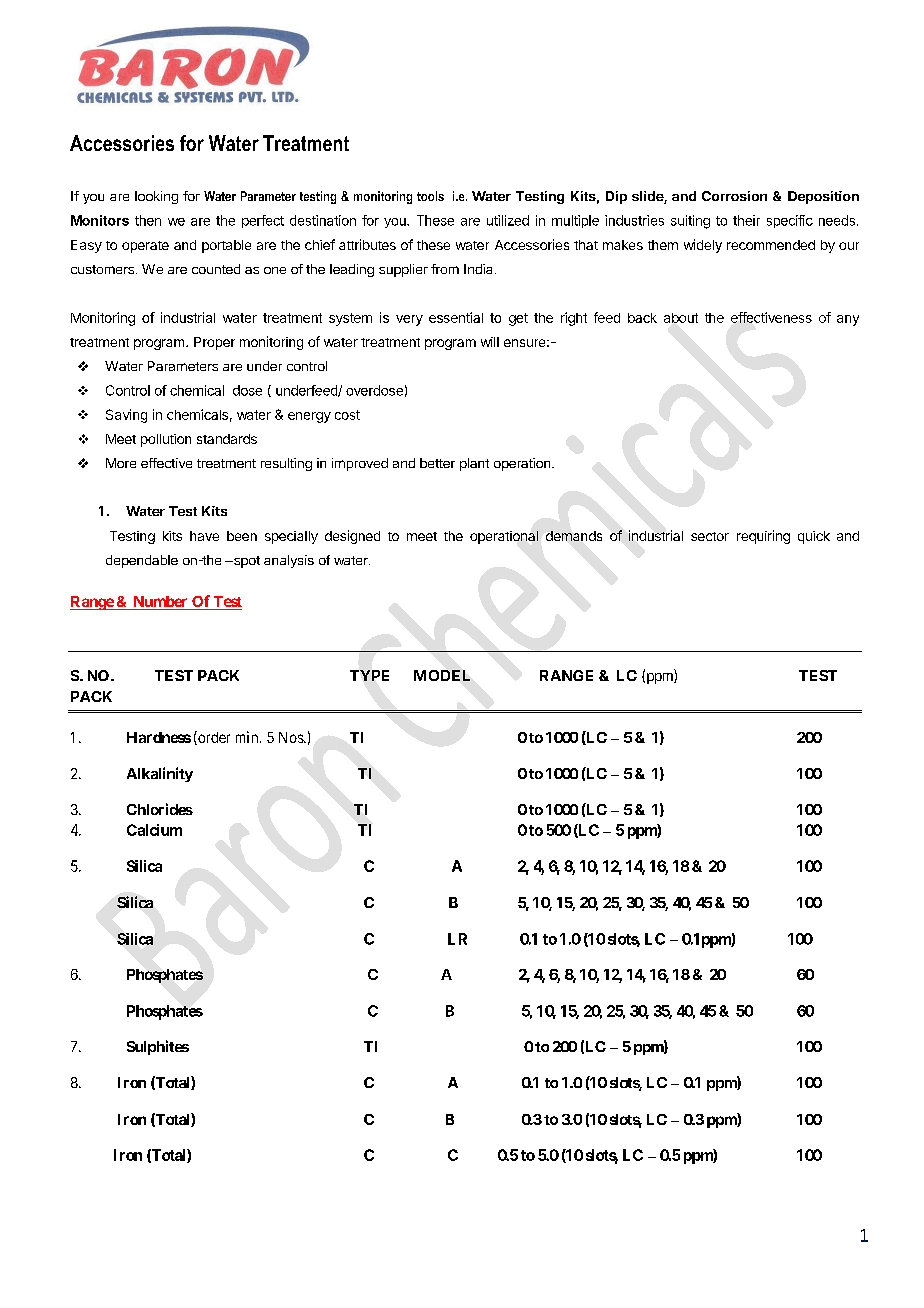 The width and height of the screenshot is (924, 1308). I want to click on have, so click(204, 536).
